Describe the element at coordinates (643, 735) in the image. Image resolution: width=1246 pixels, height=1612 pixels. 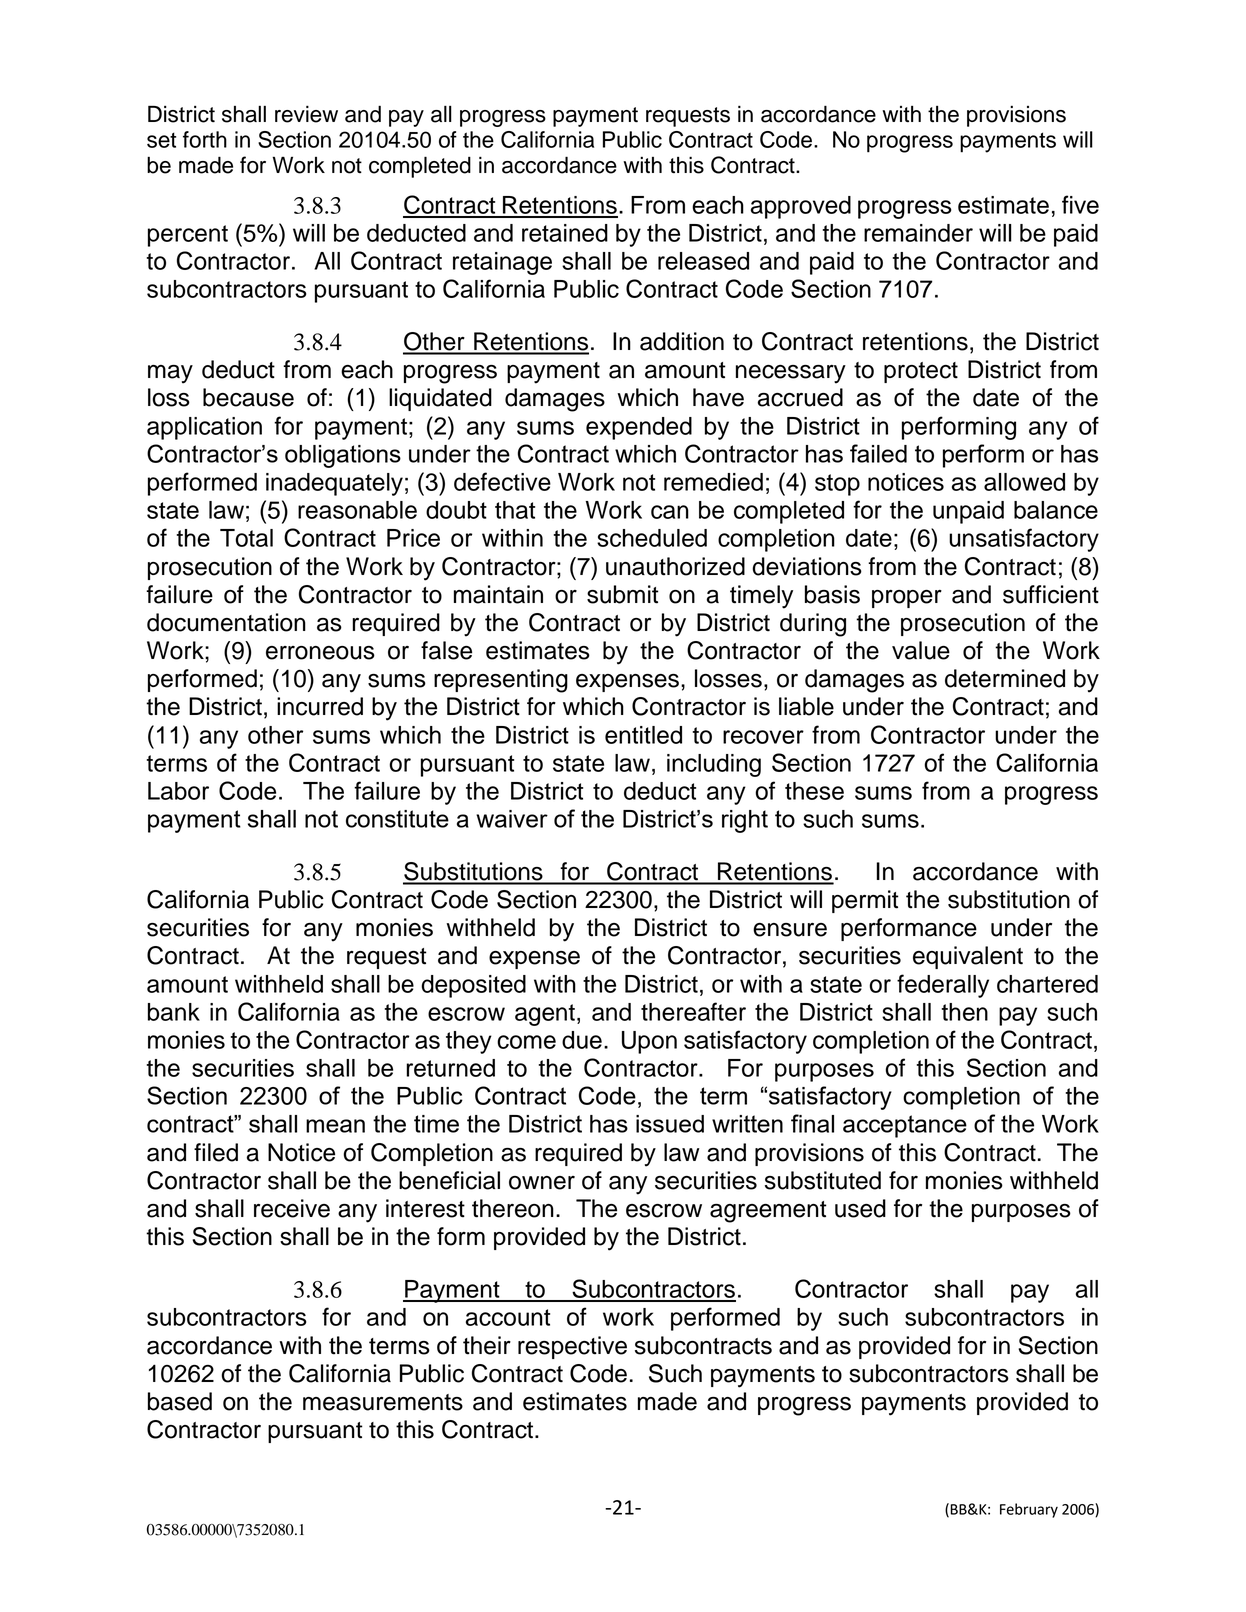
I see `entitled` at that location.
